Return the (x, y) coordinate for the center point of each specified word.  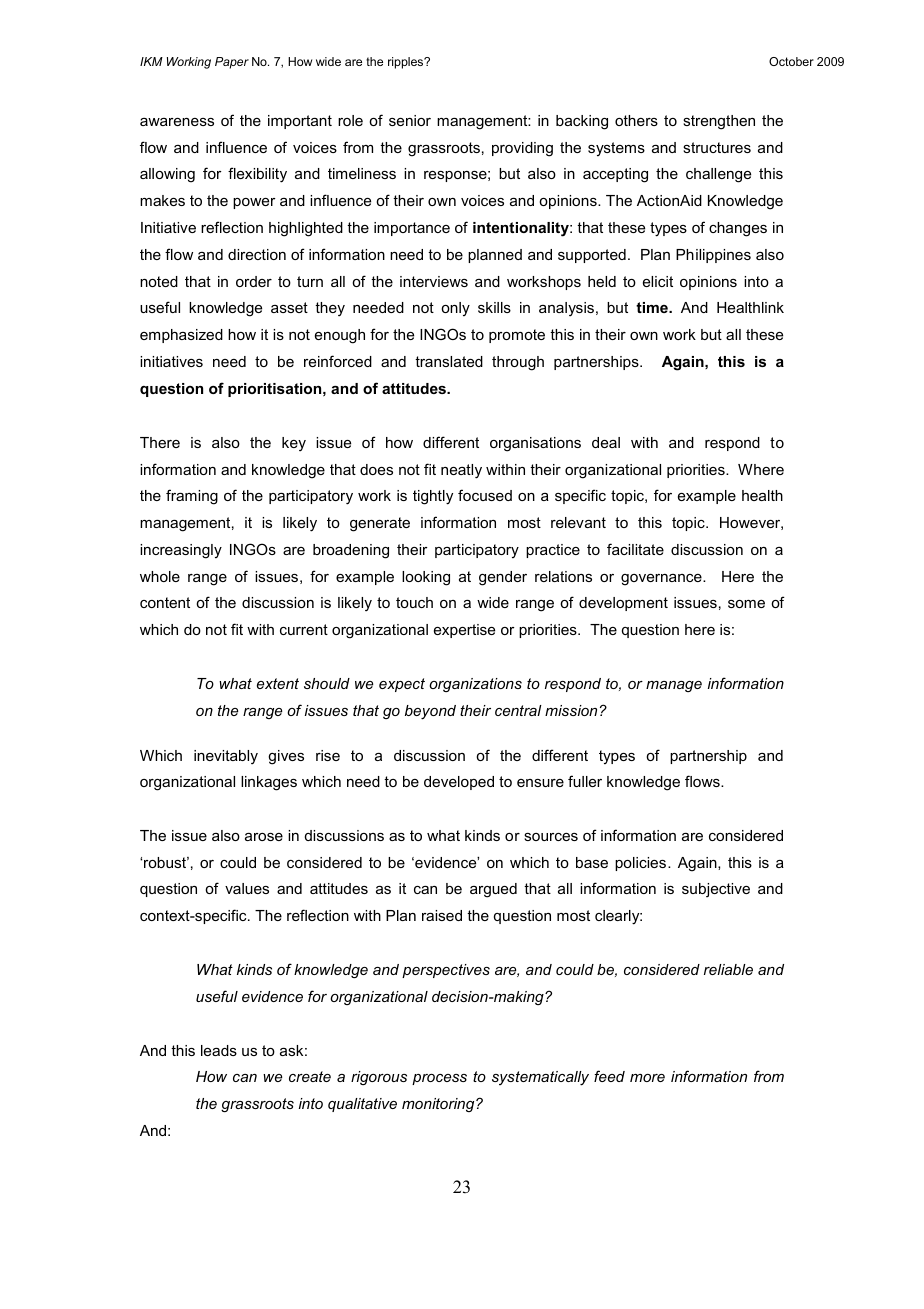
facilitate (635, 549)
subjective (716, 890)
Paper (232, 63)
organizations (475, 685)
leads (219, 1050)
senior (410, 120)
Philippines (713, 256)
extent (278, 683)
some (746, 604)
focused (485, 495)
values (247, 888)
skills (494, 307)
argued (493, 890)
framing (192, 497)
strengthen (719, 122)
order (254, 281)
